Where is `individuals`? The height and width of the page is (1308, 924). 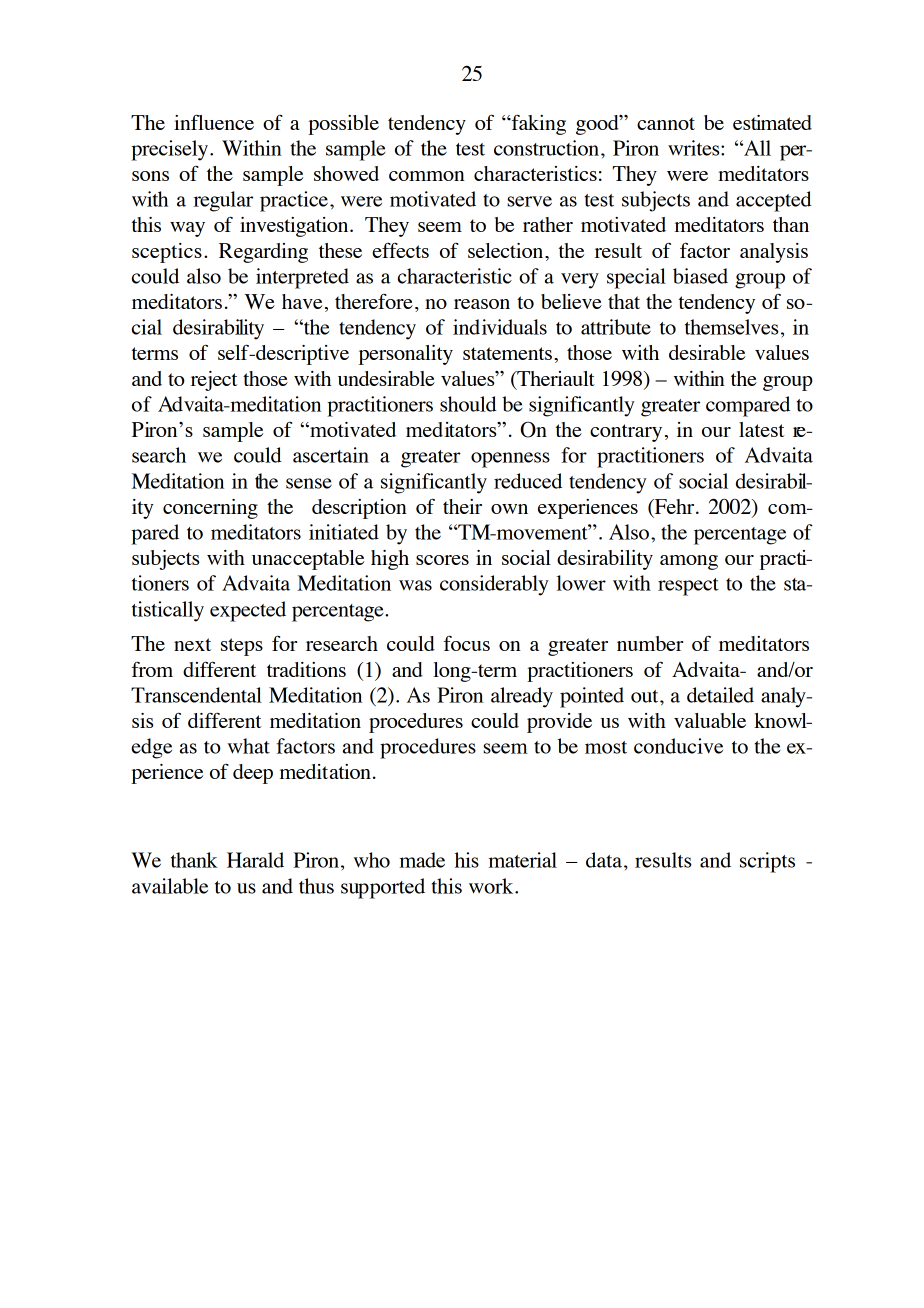 individuals is located at coordinates (500, 327).
